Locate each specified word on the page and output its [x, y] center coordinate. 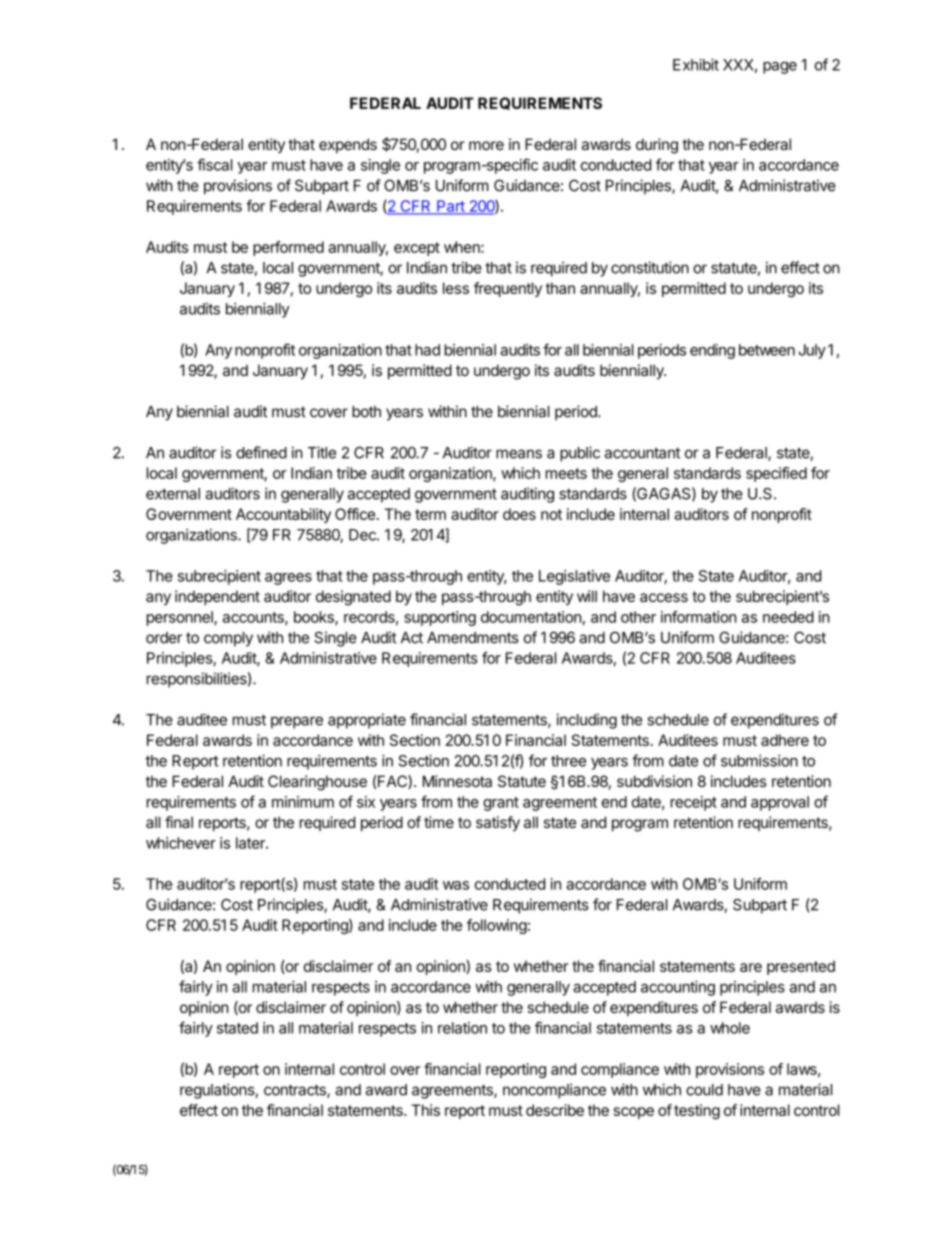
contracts [296, 1091]
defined [261, 452]
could [704, 1090]
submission [759, 761]
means [519, 454]
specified [776, 474]
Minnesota [457, 781]
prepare [297, 722]
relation [462, 1028]
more [486, 145]
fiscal [214, 164]
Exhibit [696, 64]
